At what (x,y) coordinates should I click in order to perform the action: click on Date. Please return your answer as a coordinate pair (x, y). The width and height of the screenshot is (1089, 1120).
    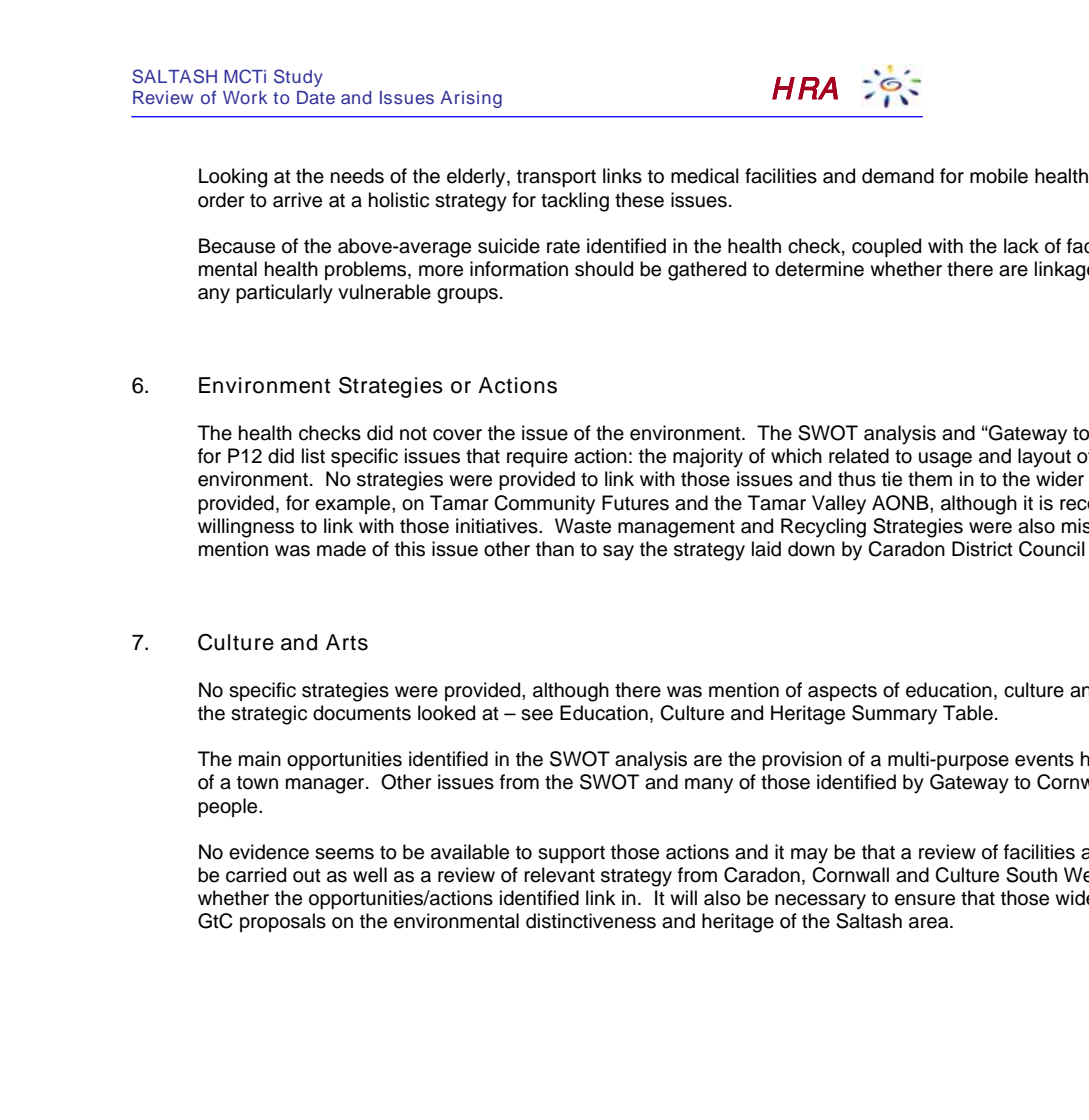
    Looking at the image, I should click on (316, 97).
